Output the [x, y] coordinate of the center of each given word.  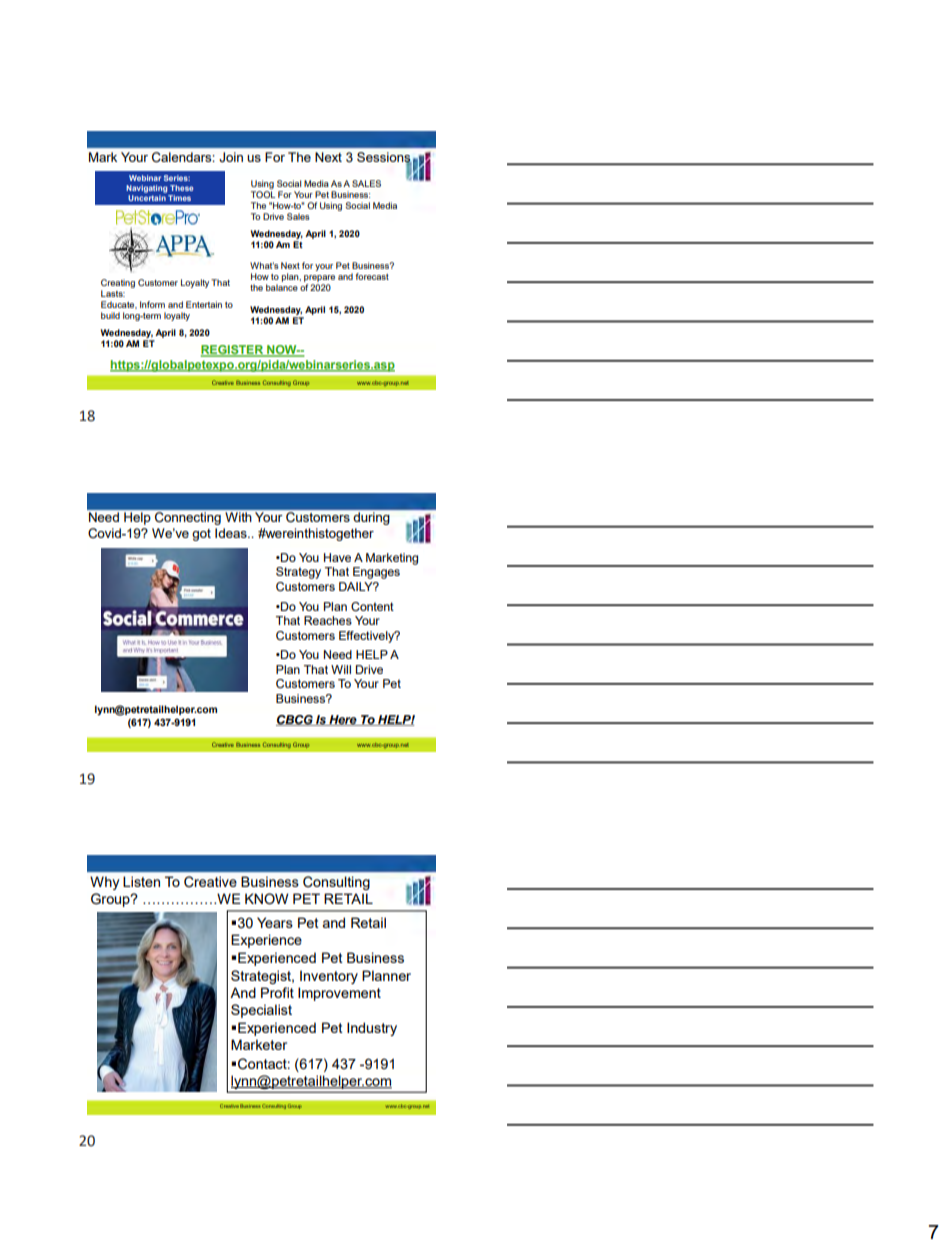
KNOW [267, 899]
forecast [372, 276]
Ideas [232, 533]
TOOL [263, 194]
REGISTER [233, 351]
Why [104, 883]
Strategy [298, 573]
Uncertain [147, 196]
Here [343, 720]
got [201, 535]
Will [341, 669]
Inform [152, 304]
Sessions [384, 158]
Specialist [261, 1011]
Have [337, 557]
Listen [141, 881]
